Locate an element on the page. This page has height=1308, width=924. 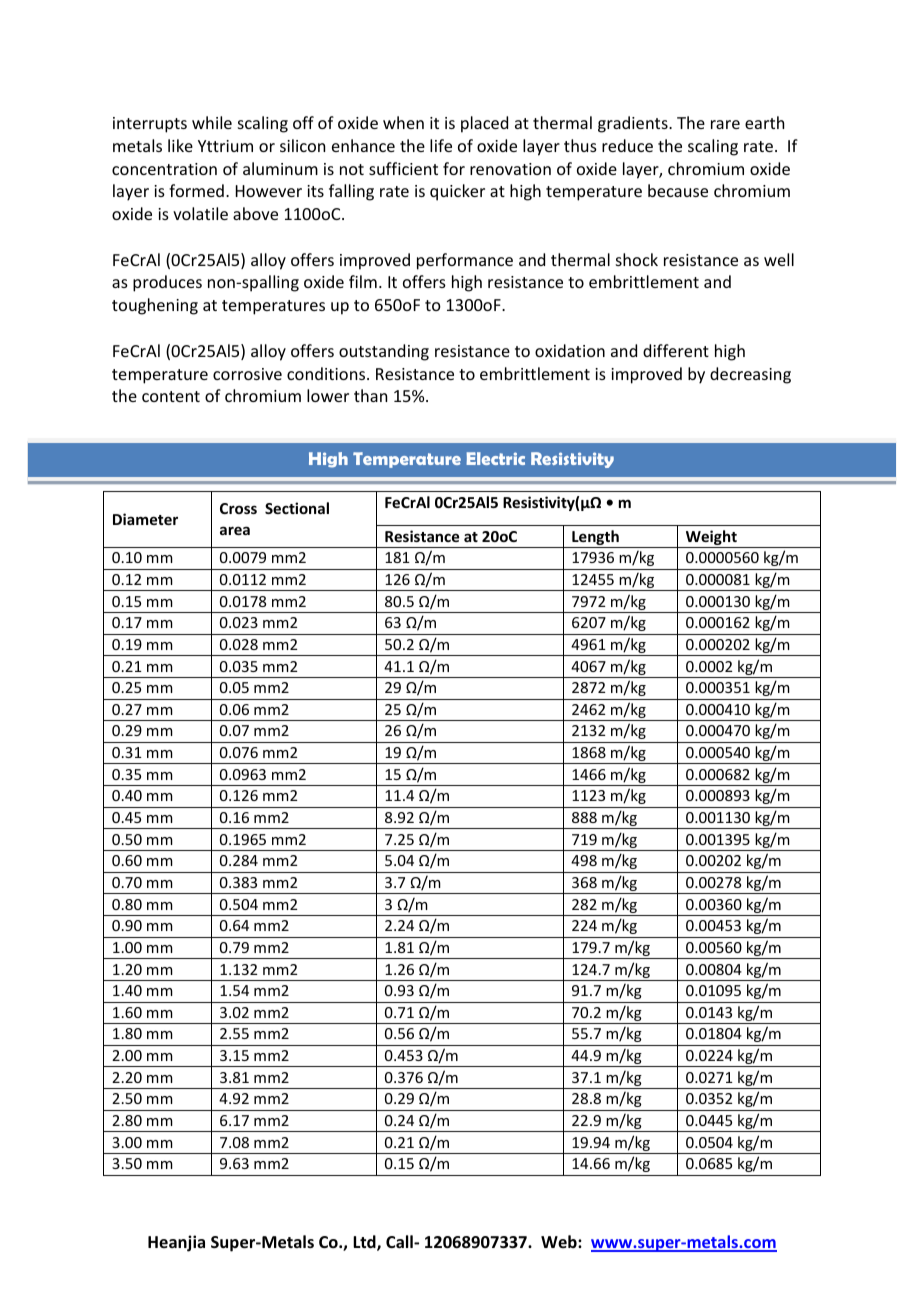
Length is located at coordinates (595, 539).
